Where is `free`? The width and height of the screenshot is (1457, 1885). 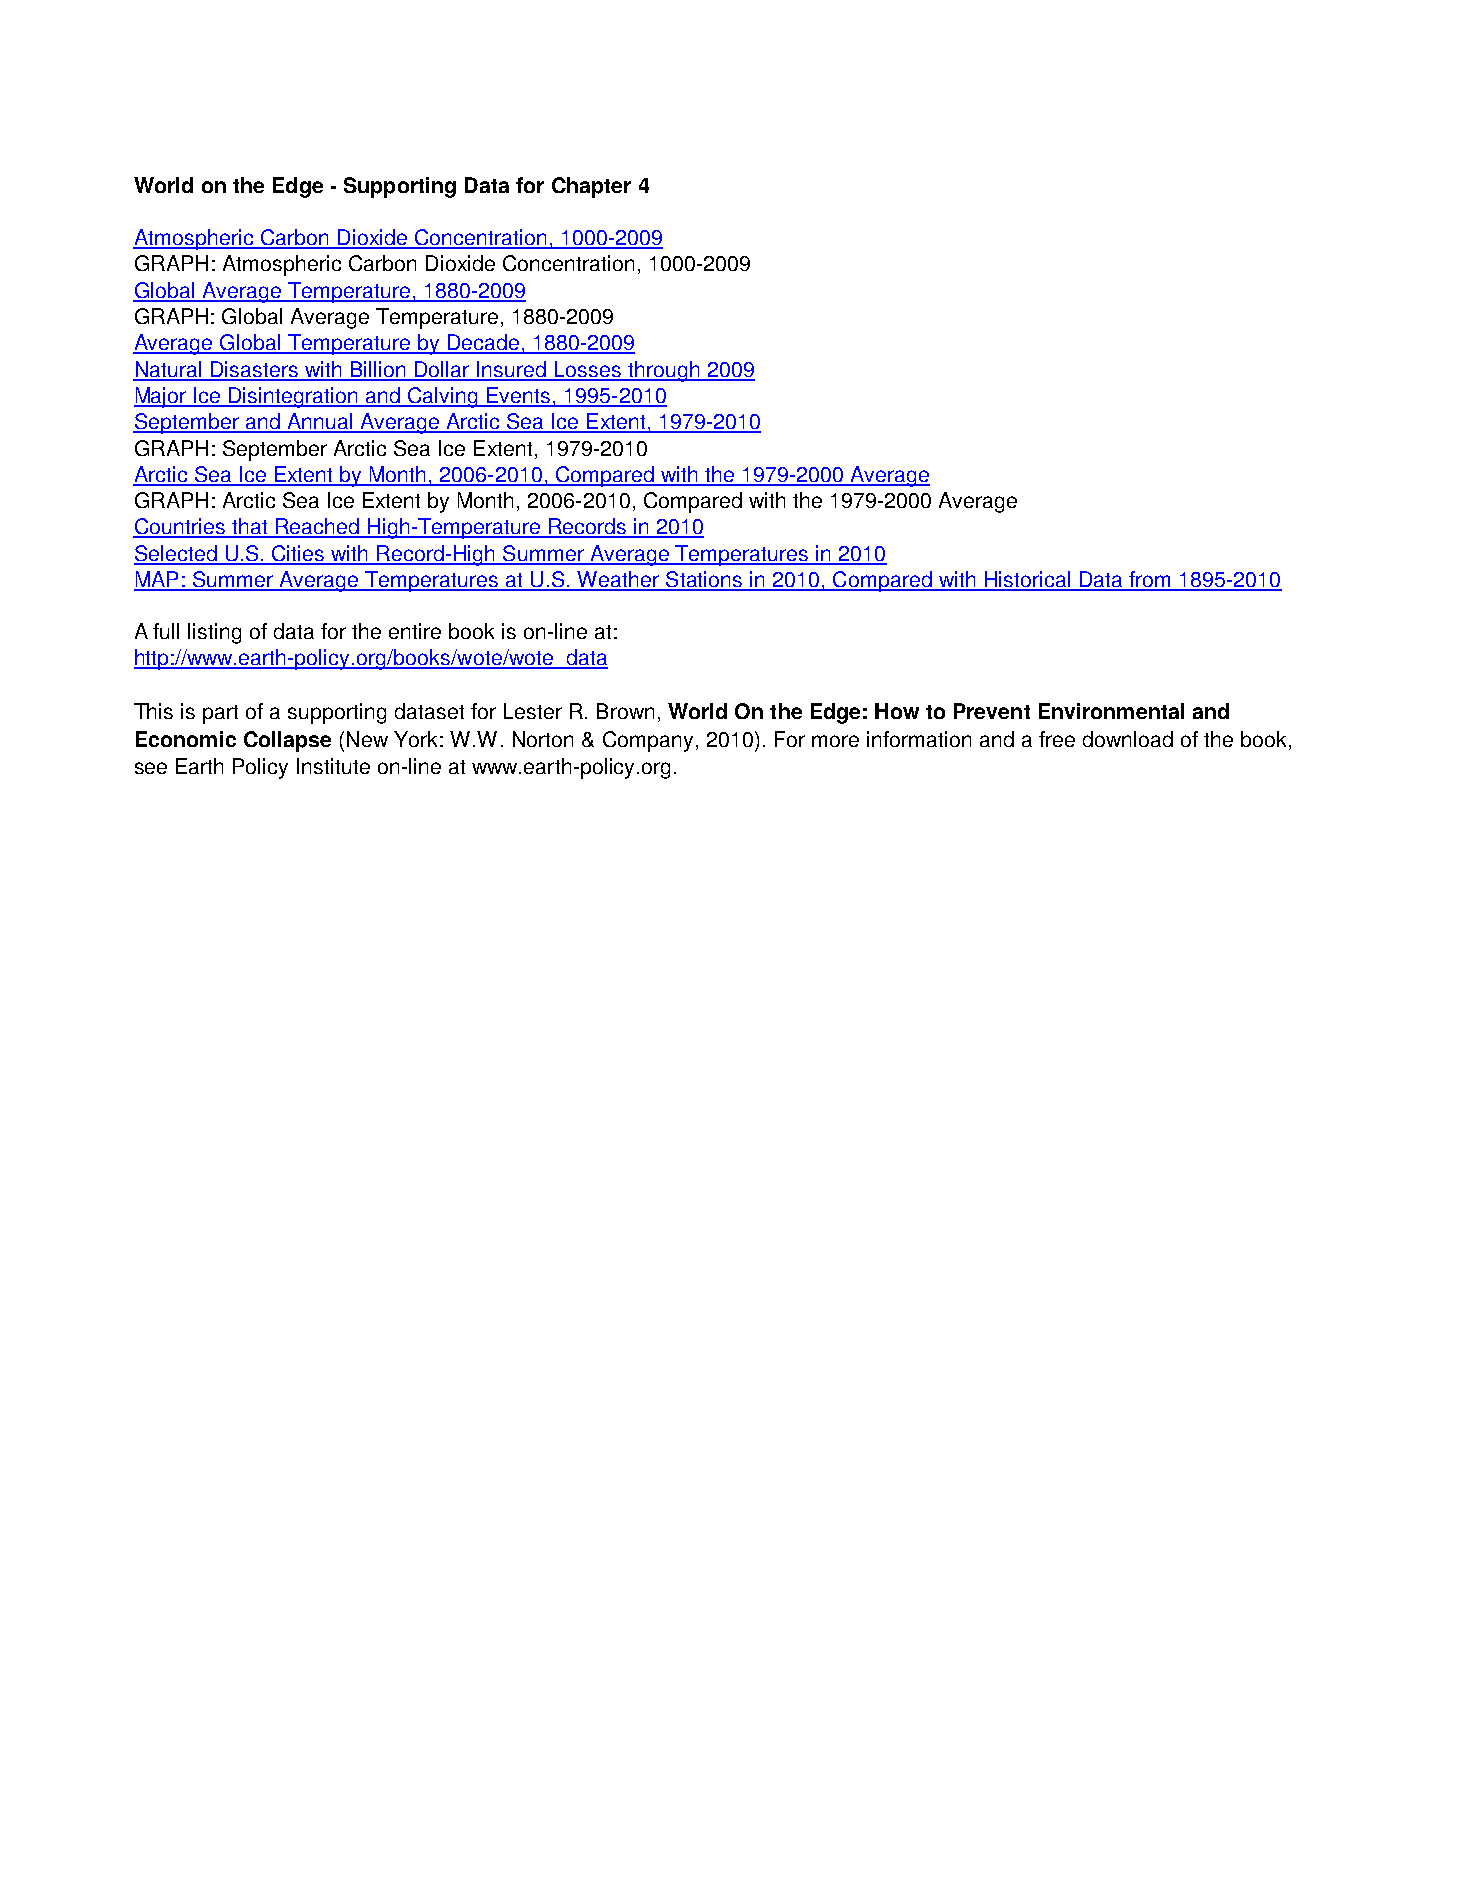
free is located at coordinates (1057, 739).
